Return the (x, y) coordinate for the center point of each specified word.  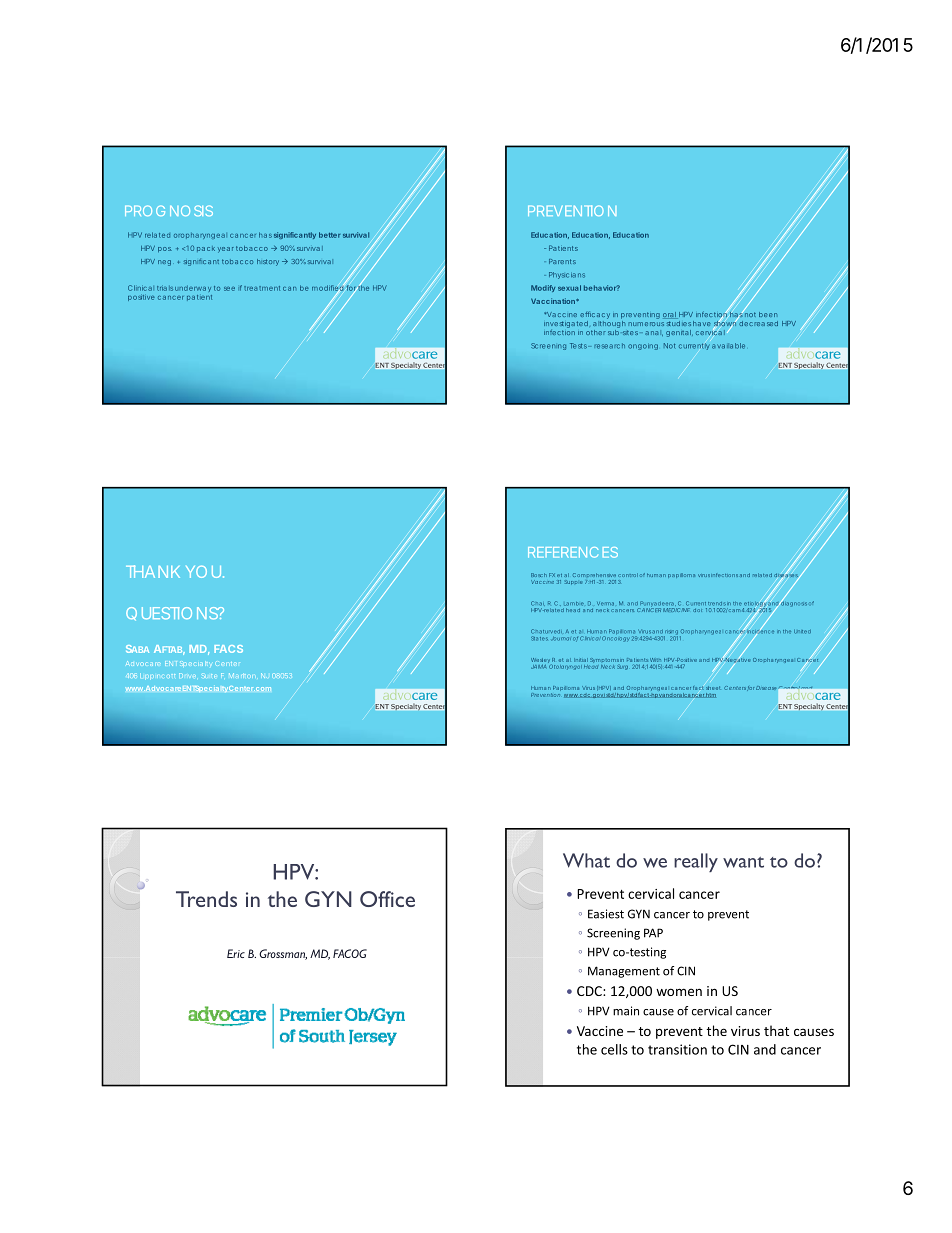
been (768, 314)
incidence (760, 631)
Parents (562, 261)
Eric (236, 953)
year (226, 250)
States (539, 638)
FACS (228, 649)
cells (614, 1049)
